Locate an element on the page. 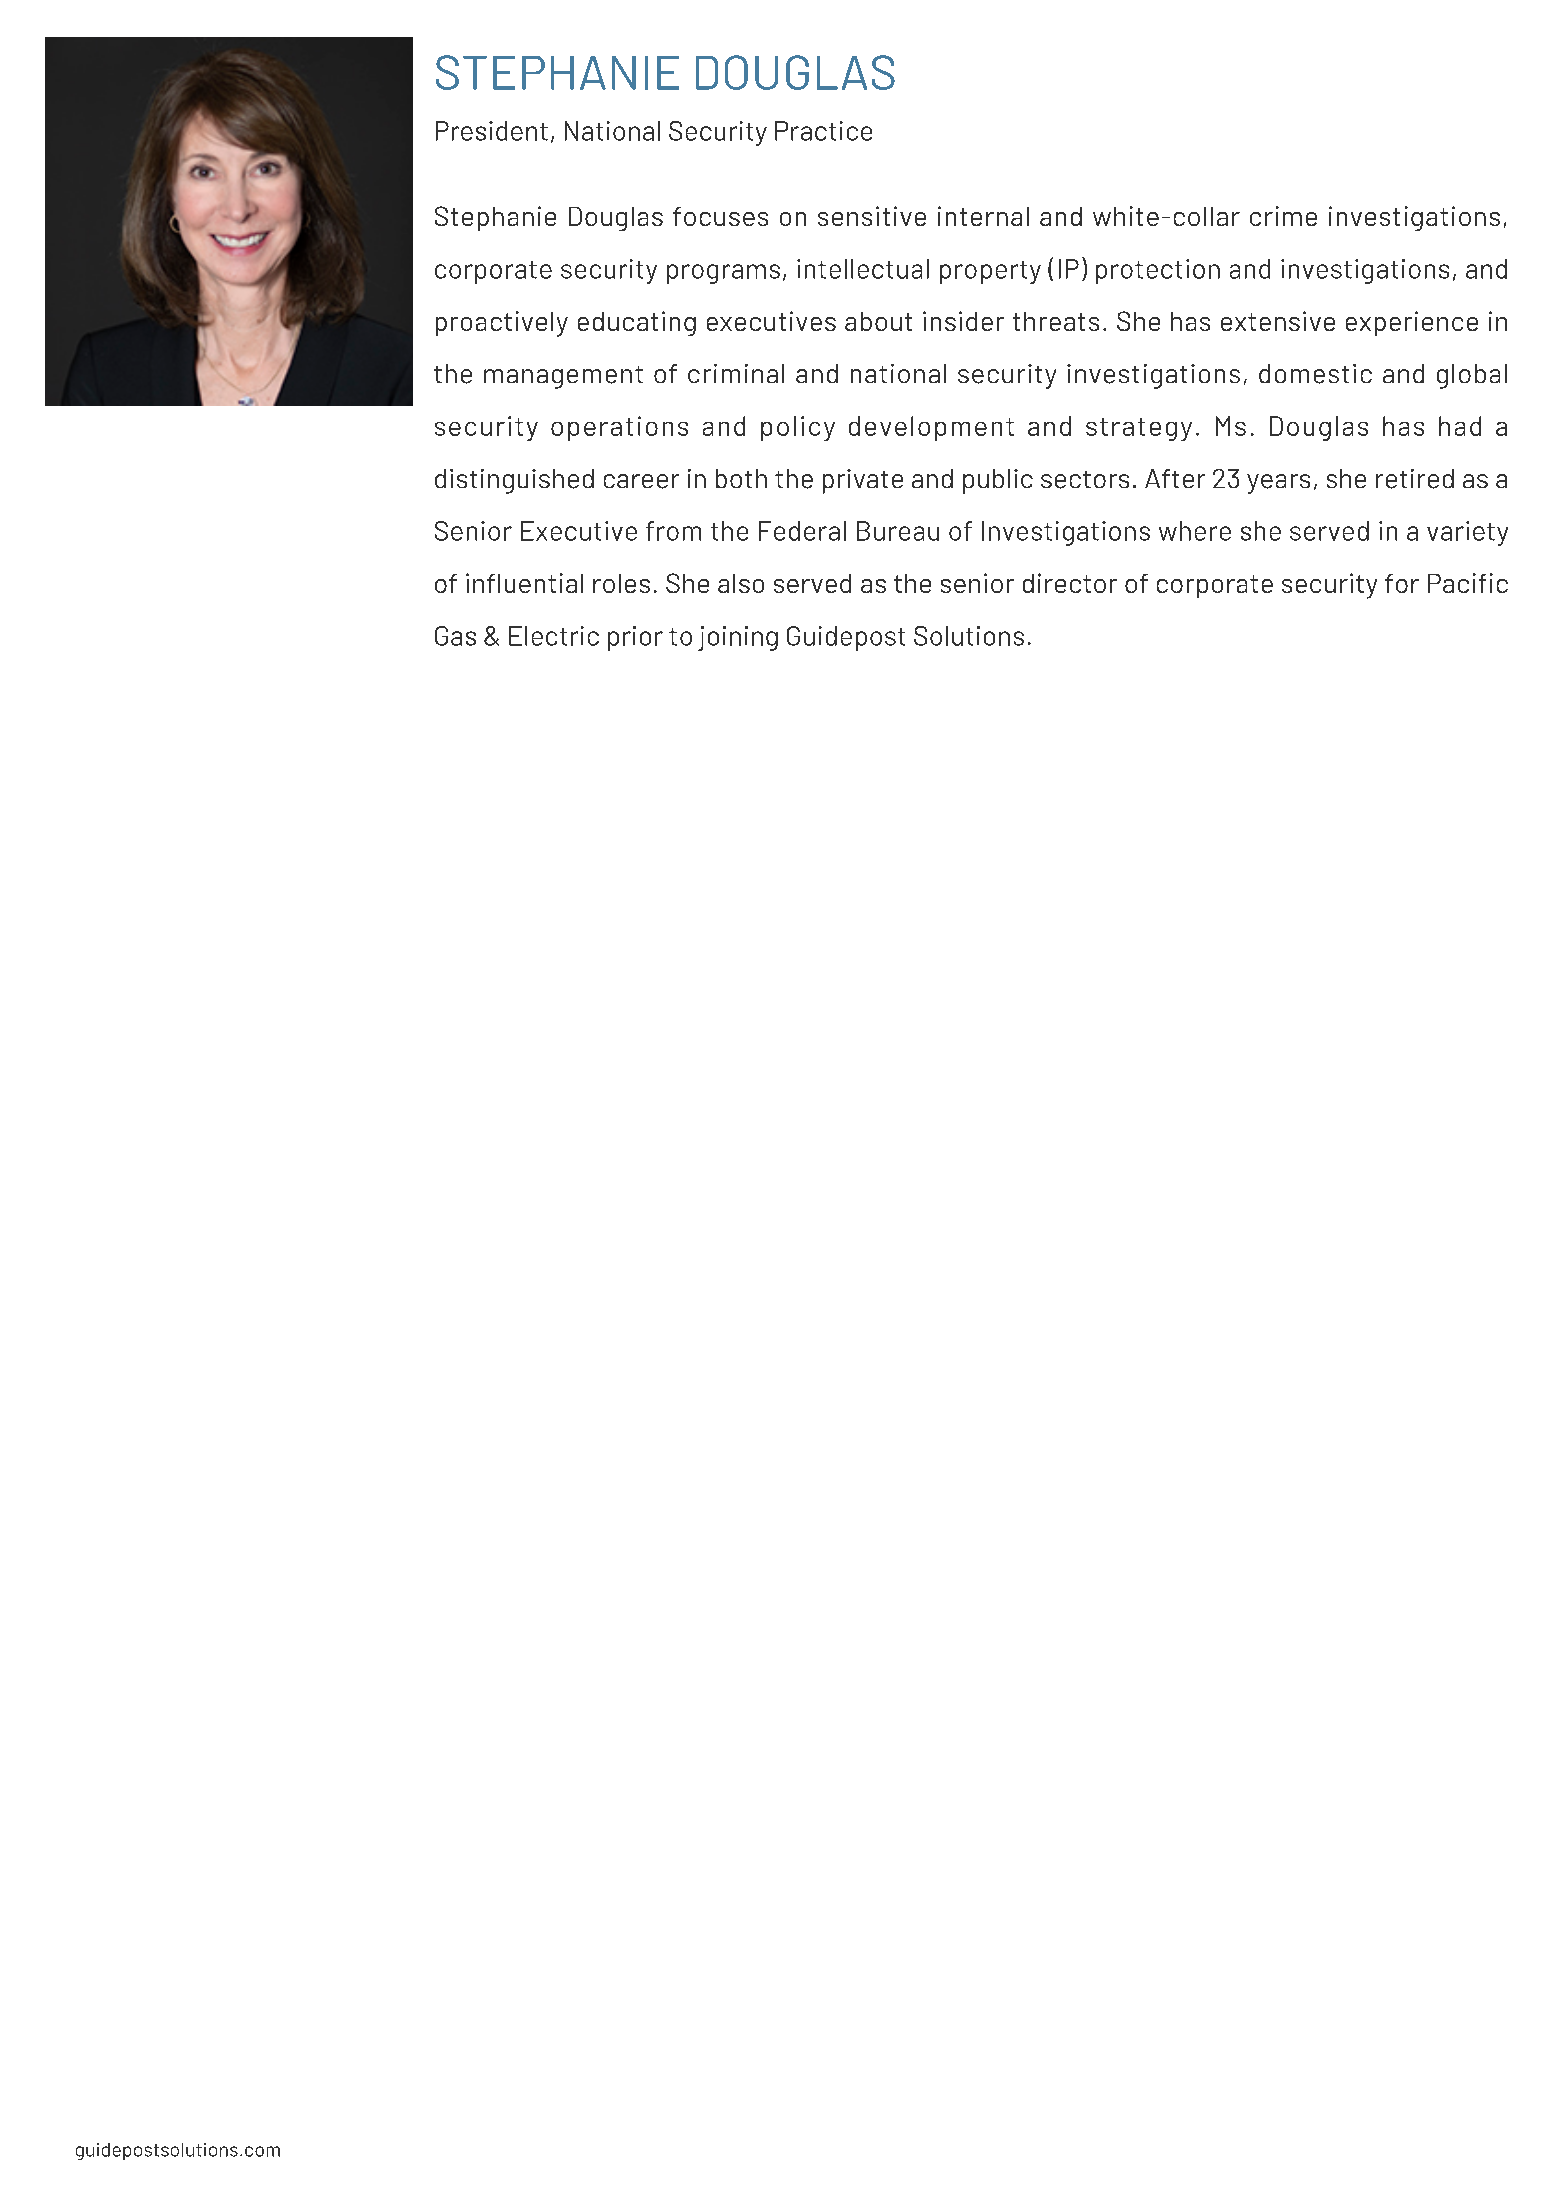  development is located at coordinates (931, 428).
